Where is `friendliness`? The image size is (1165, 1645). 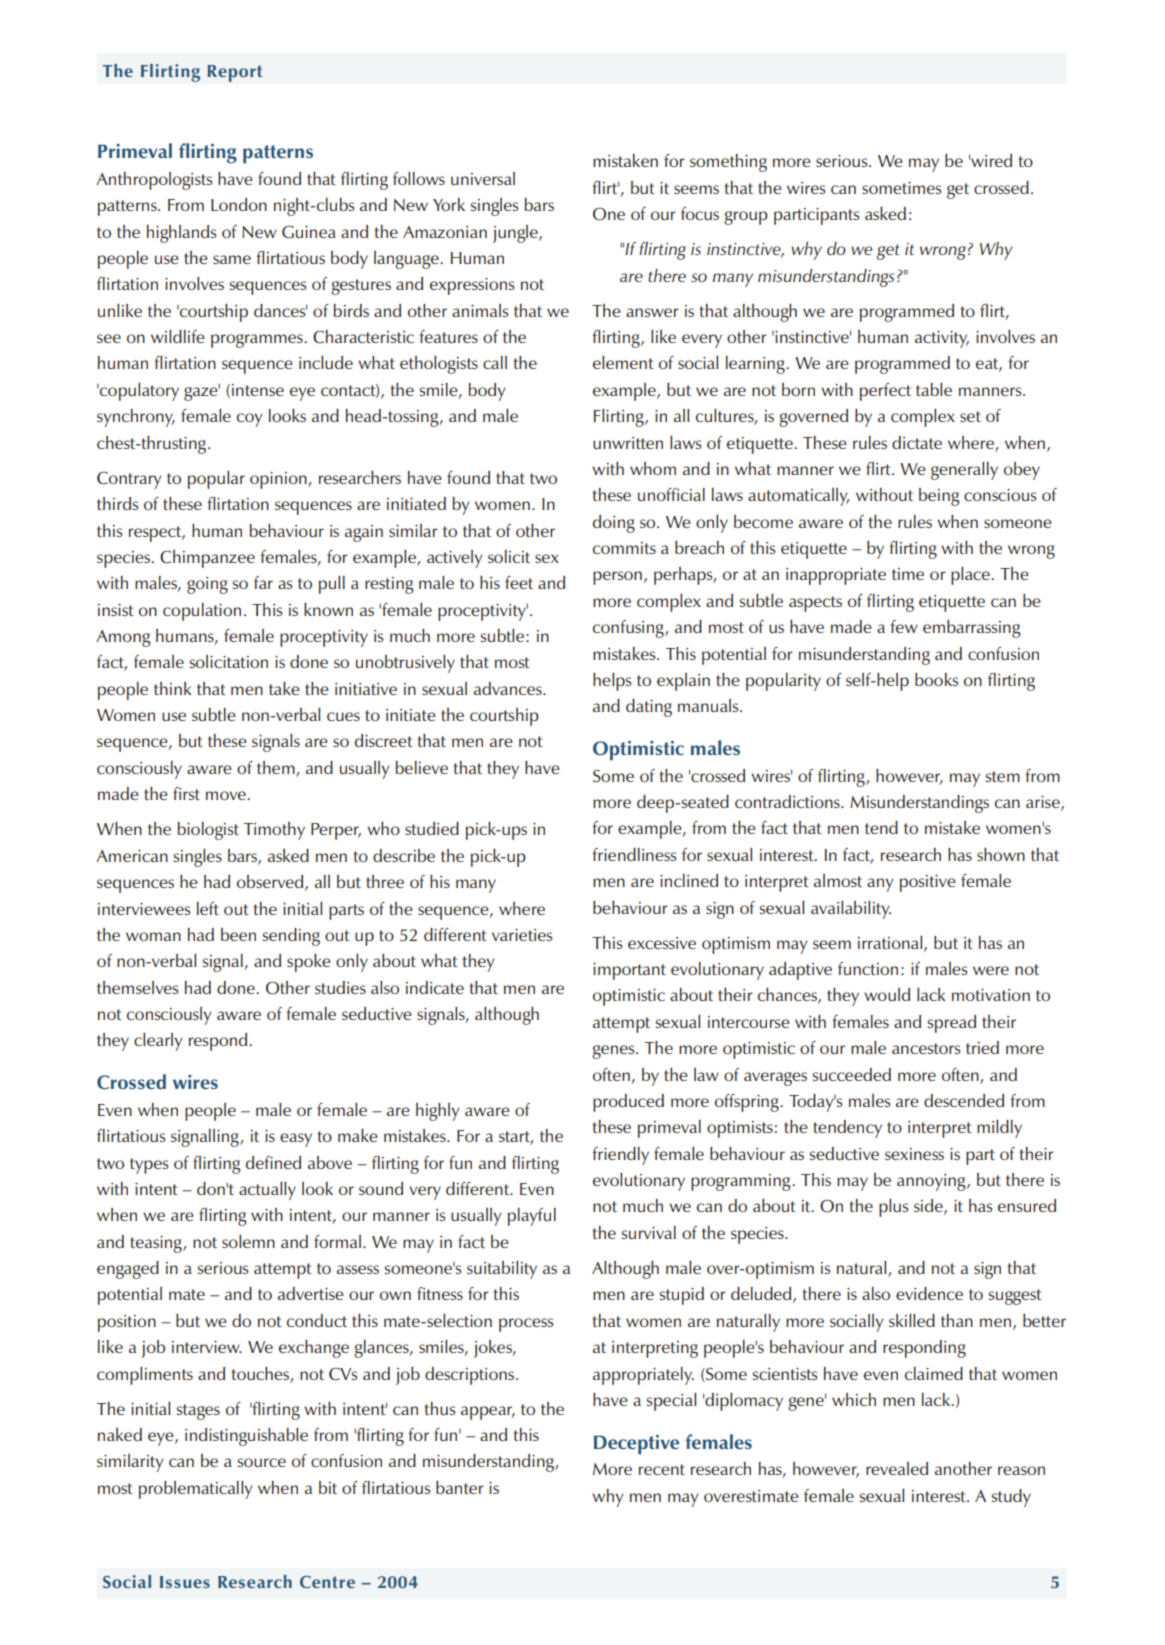
friendliness is located at coordinates (635, 854).
